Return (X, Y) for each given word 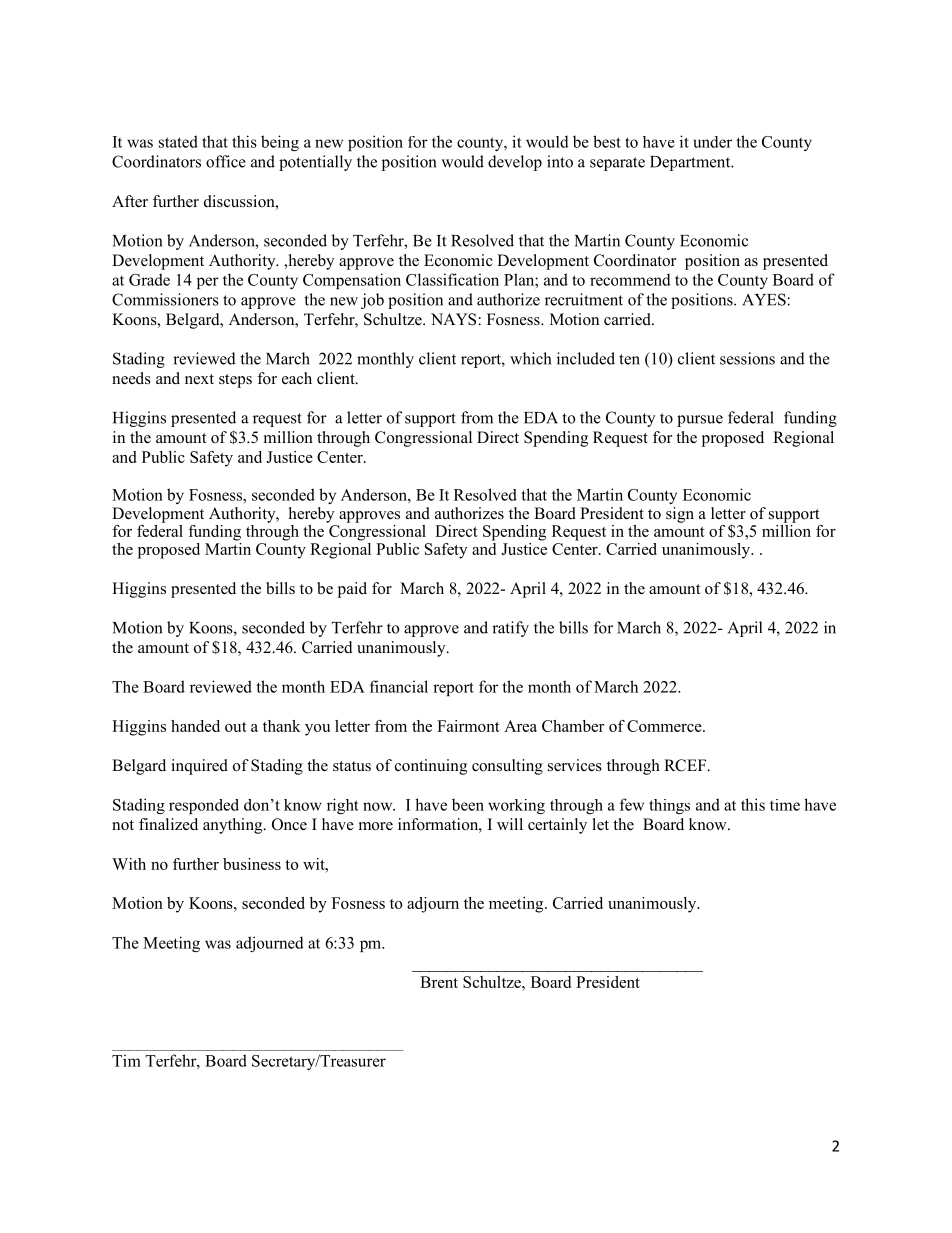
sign (680, 515)
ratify (510, 629)
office (226, 161)
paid (352, 590)
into (560, 161)
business (252, 864)
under (713, 142)
